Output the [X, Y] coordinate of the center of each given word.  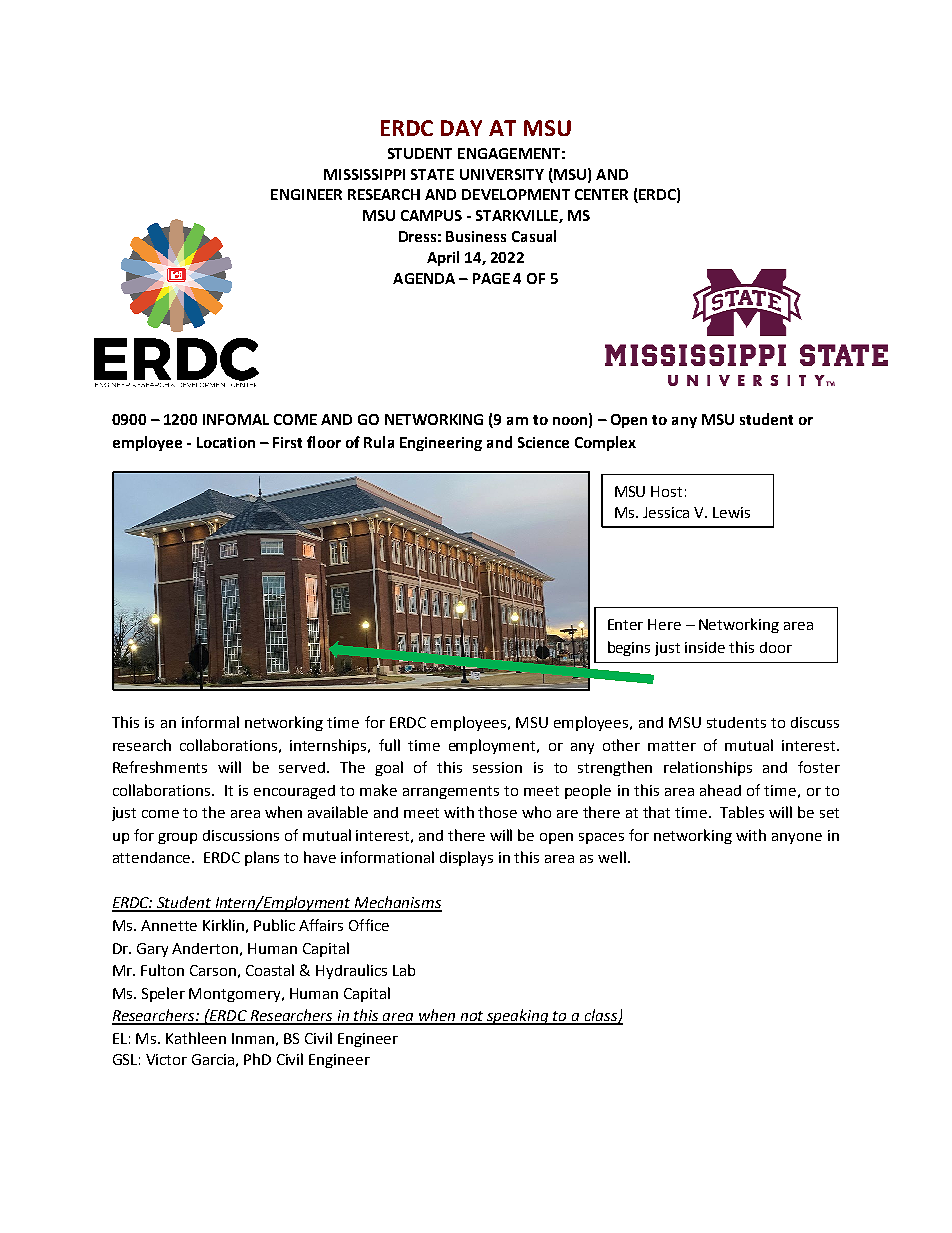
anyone [797, 838]
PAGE [491, 278]
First [287, 442]
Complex [605, 443]
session [497, 767]
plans [262, 858]
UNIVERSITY [502, 174]
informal [210, 722]
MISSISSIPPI [364, 174]
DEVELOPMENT [516, 194]
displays [466, 858]
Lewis [731, 512]
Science [543, 442]
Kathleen [196, 1038]
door [776, 647]
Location [226, 442]
